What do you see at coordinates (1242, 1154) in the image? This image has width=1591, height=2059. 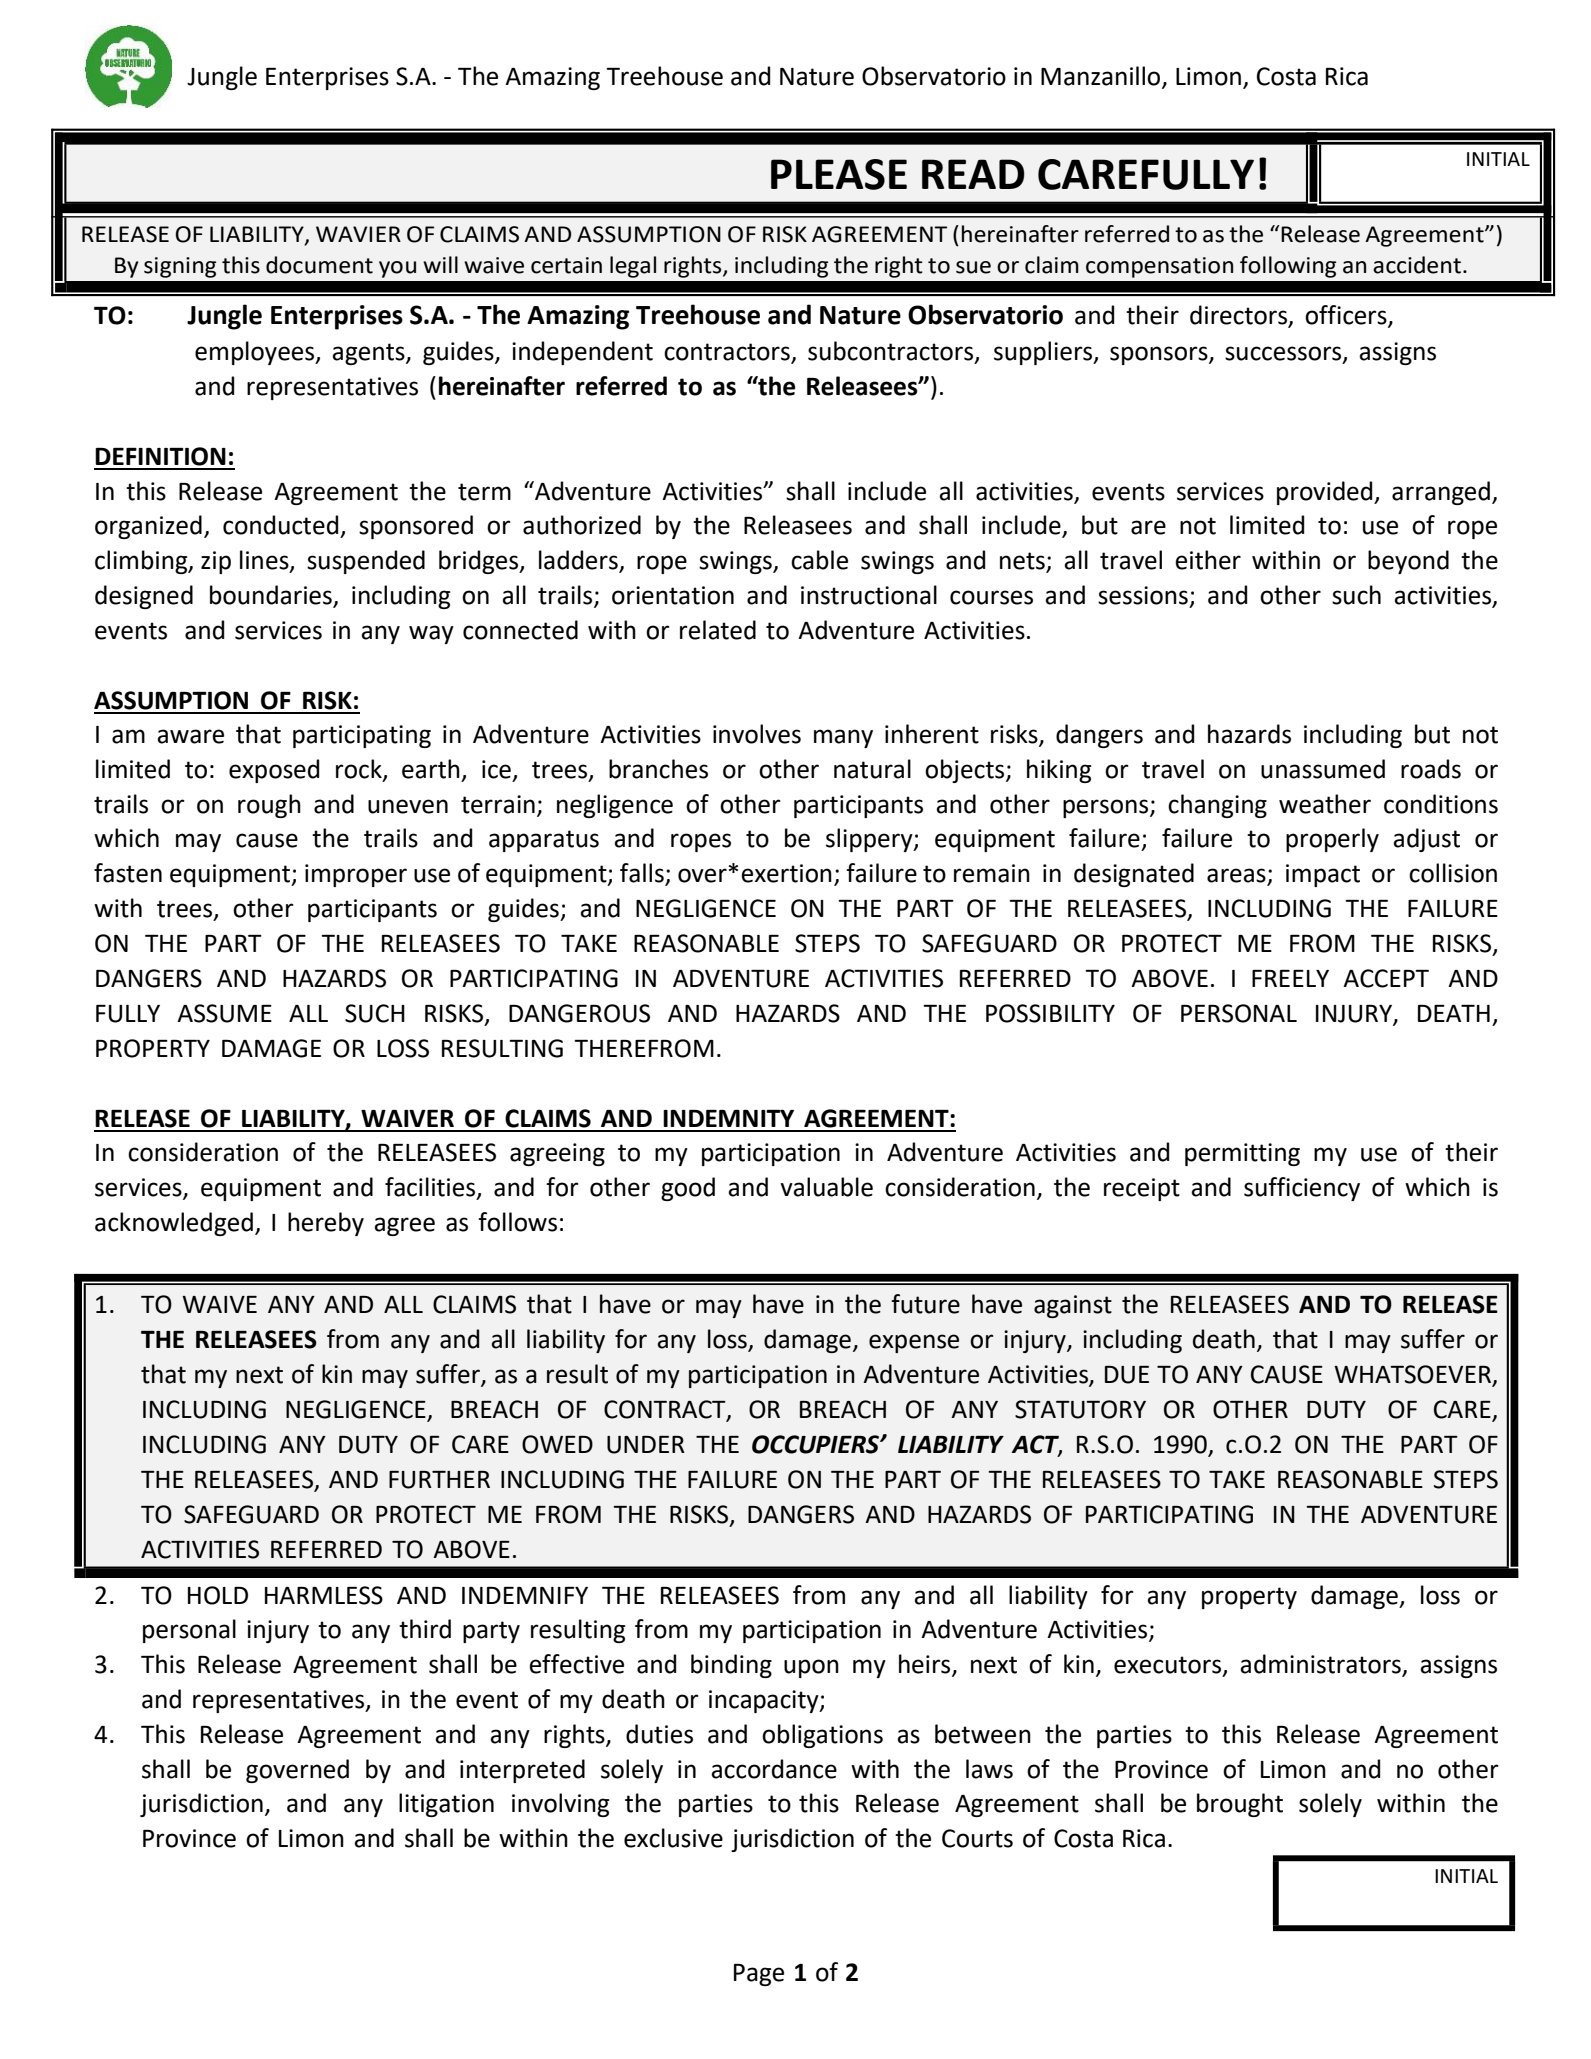 I see `permitting` at bounding box center [1242, 1154].
